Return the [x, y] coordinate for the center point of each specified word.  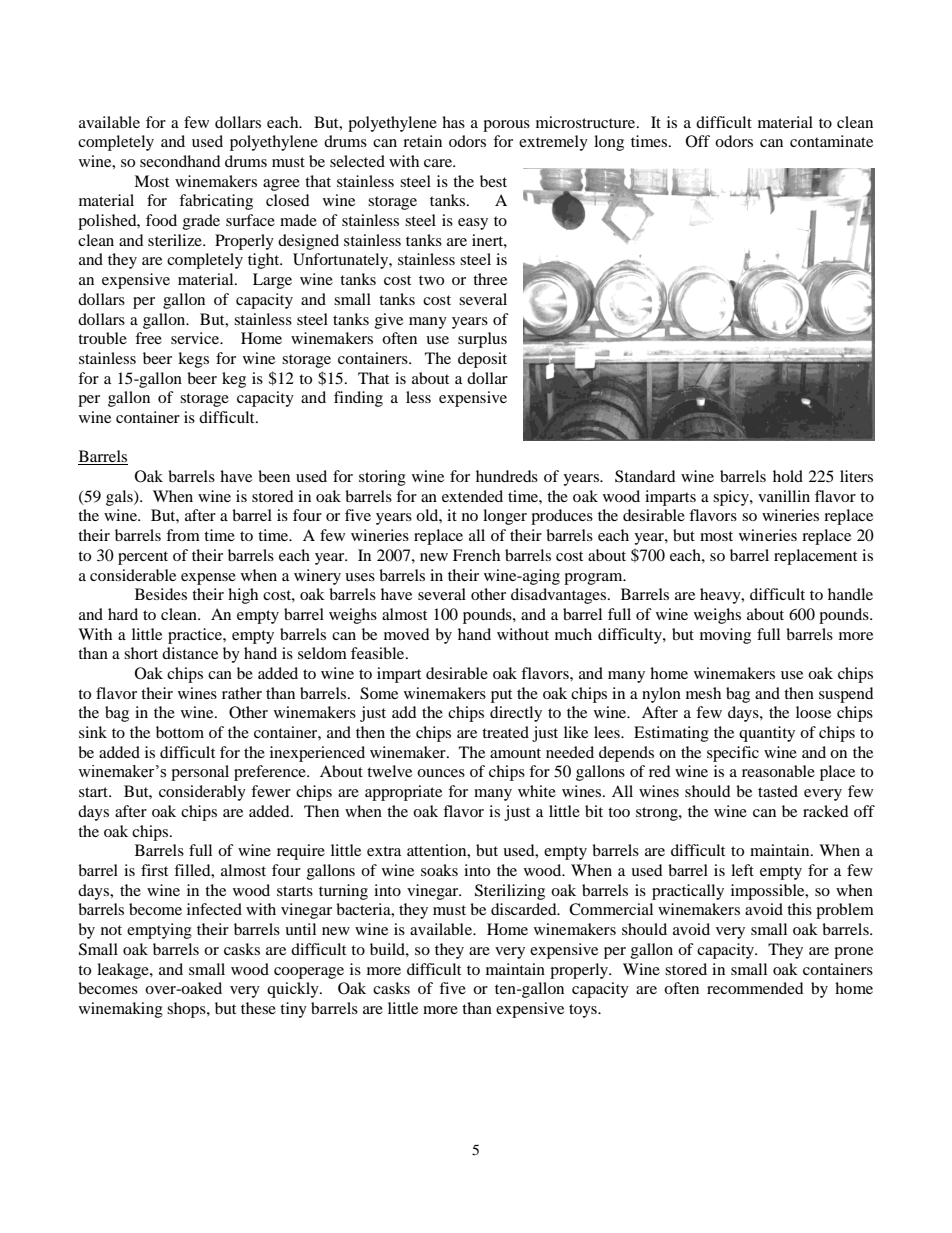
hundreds [507, 476]
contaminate [831, 141]
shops [187, 1010]
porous [506, 126]
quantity [767, 734]
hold [788, 476]
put [501, 696]
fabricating [216, 202]
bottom [180, 732]
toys [584, 1011]
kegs [193, 360]
